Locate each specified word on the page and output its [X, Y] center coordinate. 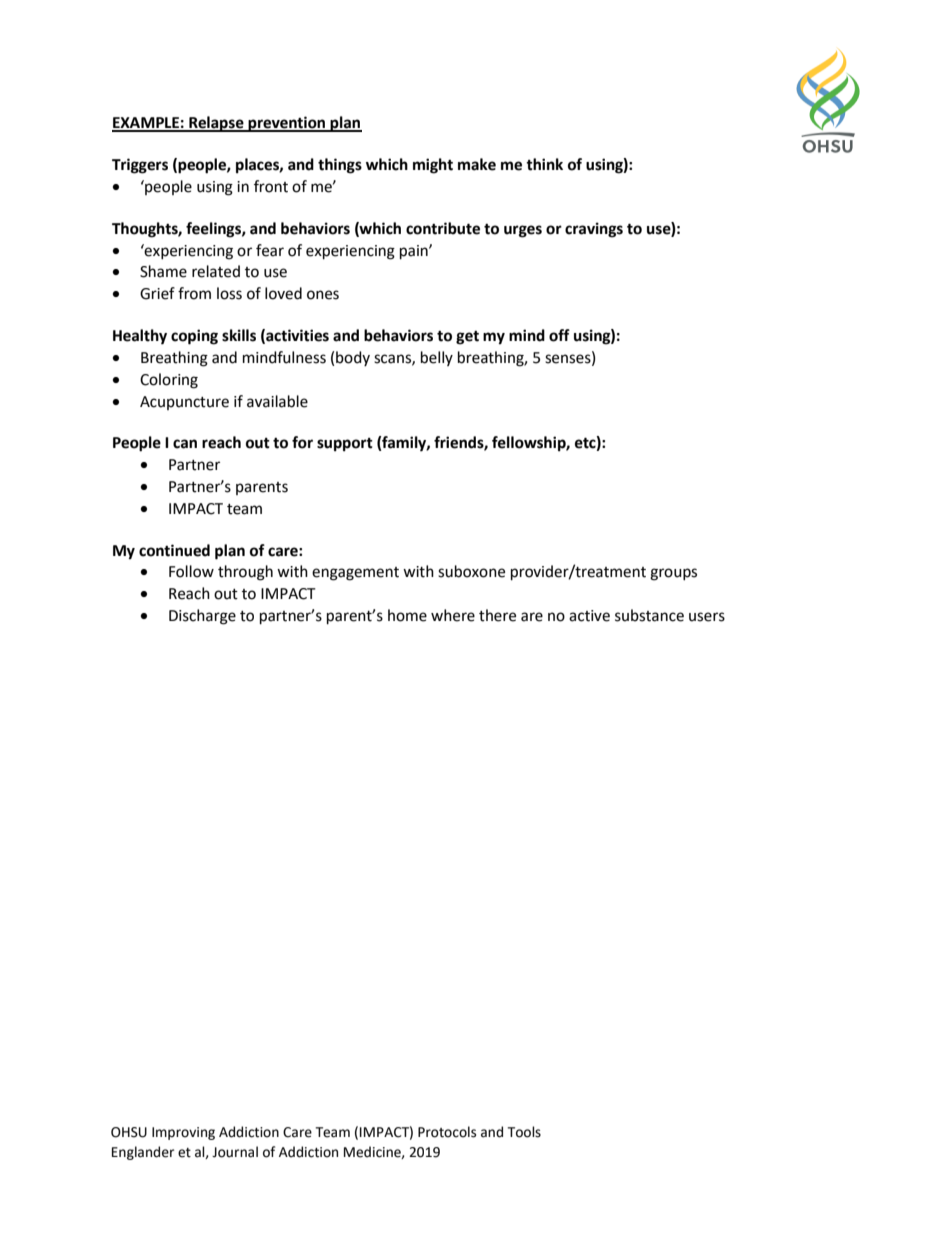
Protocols [447, 1132]
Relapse [216, 124]
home [407, 615]
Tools [524, 1132]
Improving [183, 1133]
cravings [594, 230]
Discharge [202, 617]
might [433, 166]
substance [649, 615]
